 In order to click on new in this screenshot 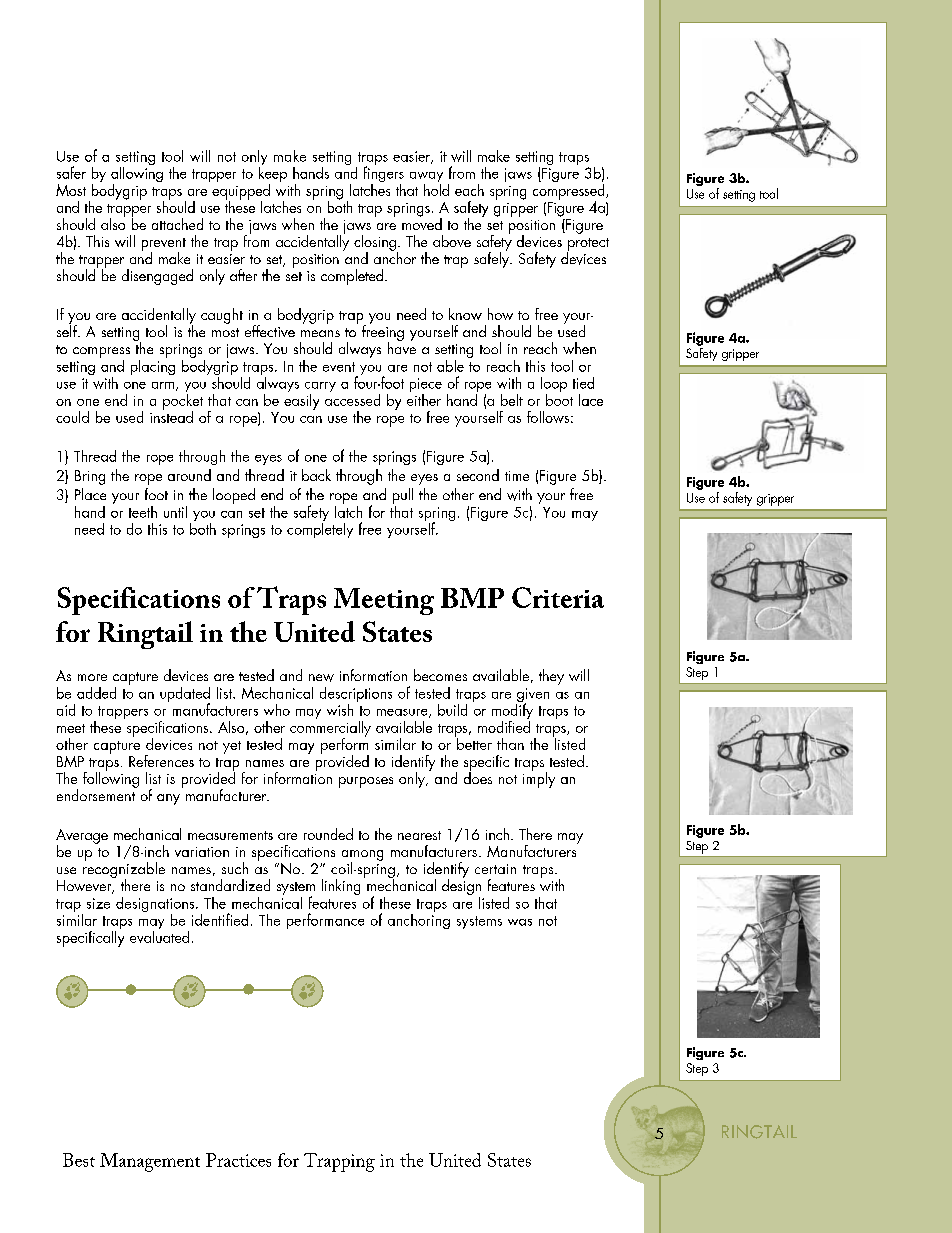, I will do `click(321, 678)`.
